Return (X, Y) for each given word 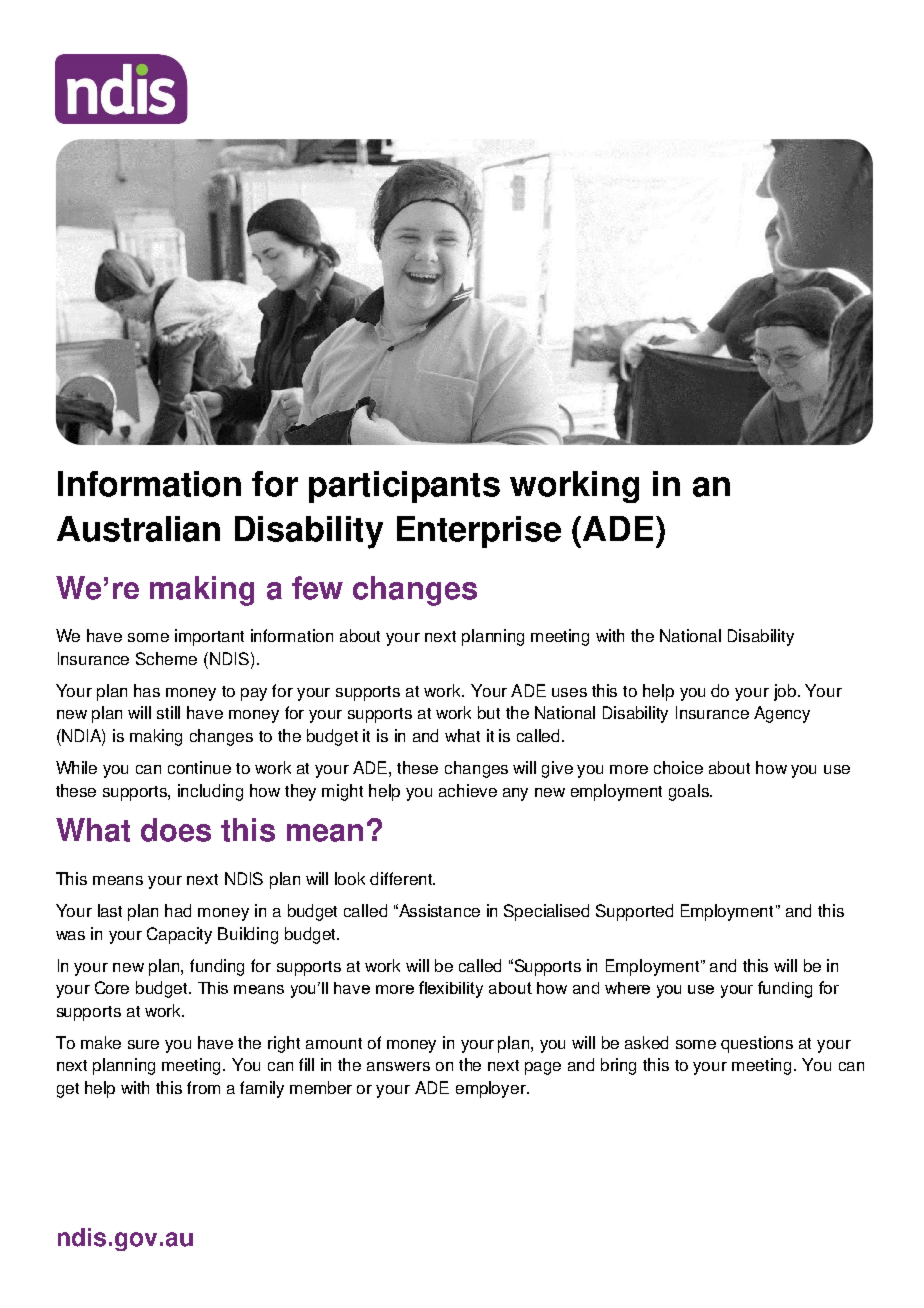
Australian (138, 529)
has (147, 690)
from (203, 1087)
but (489, 712)
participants (404, 487)
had (178, 910)
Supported (634, 912)
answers (398, 1066)
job (785, 692)
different (402, 878)
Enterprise (479, 532)
